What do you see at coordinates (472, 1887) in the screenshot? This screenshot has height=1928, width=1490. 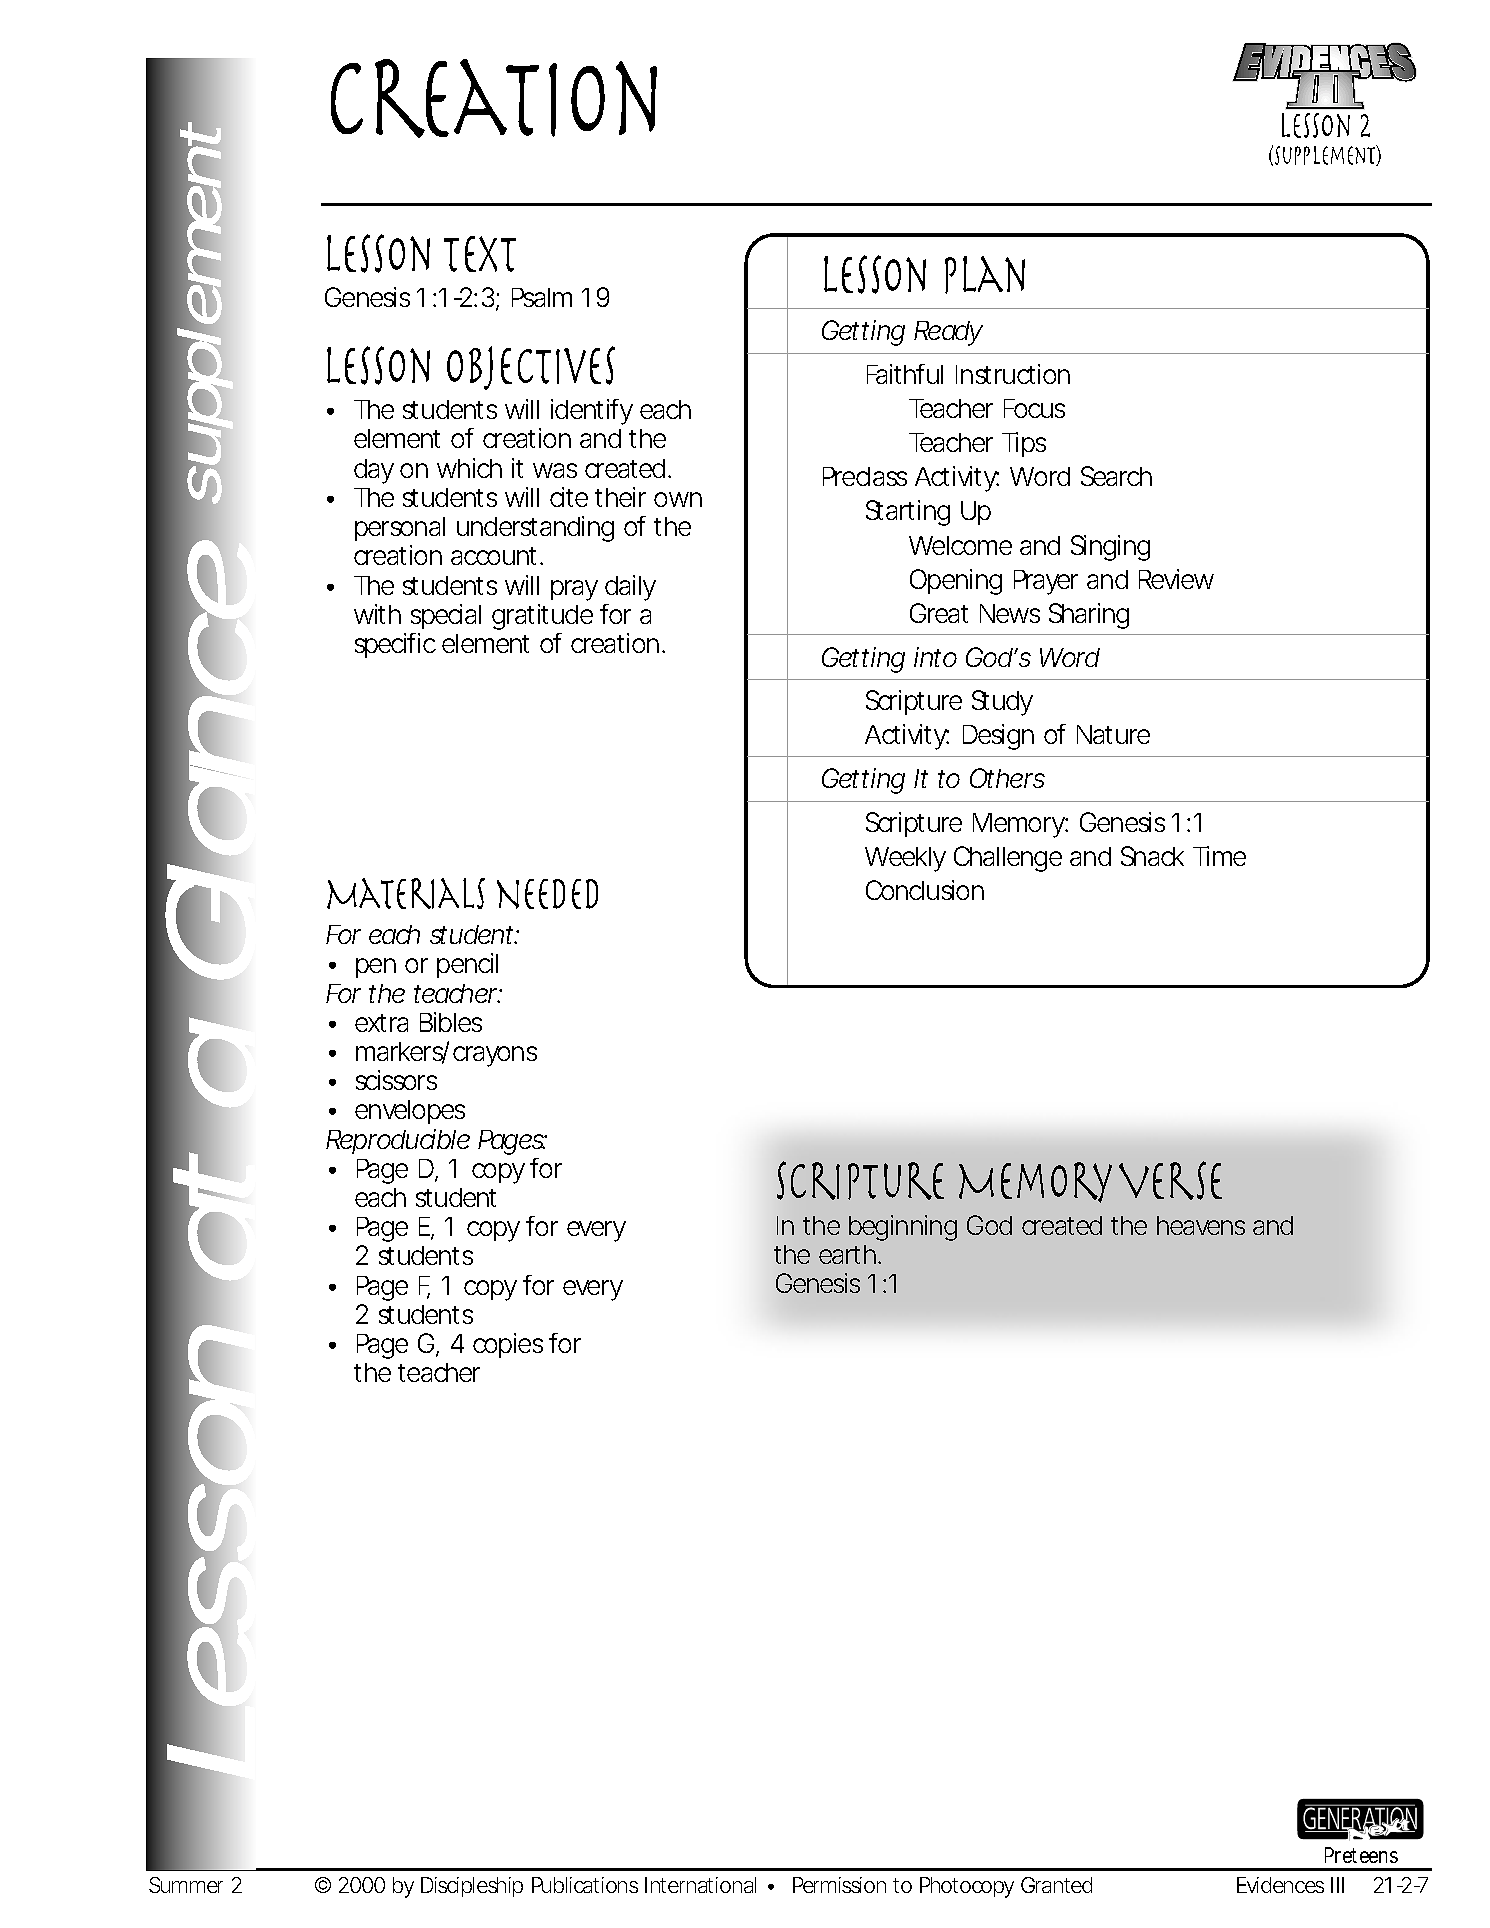 I see `Discipleship` at bounding box center [472, 1887].
